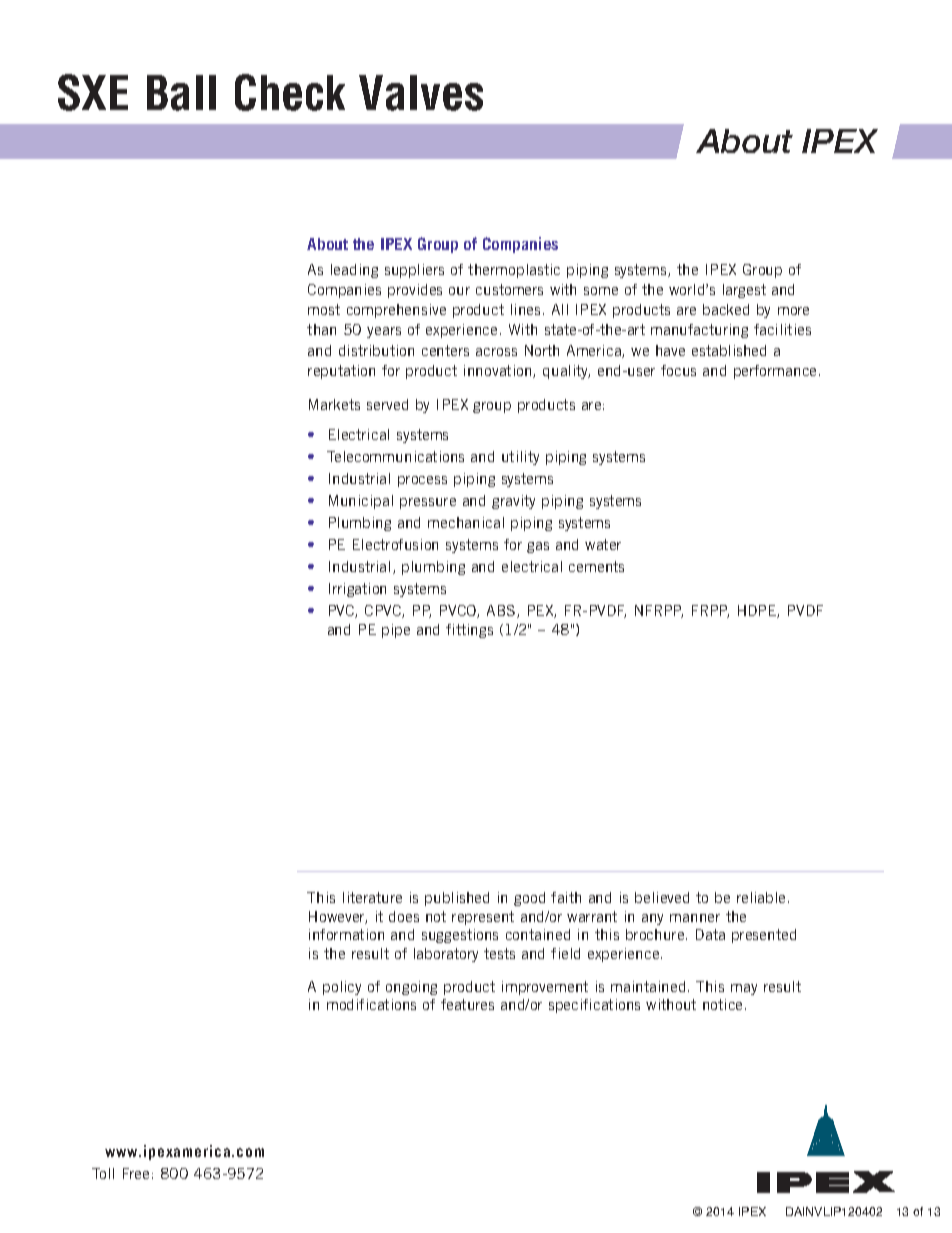  I want to click on fittings, so click(469, 631).
